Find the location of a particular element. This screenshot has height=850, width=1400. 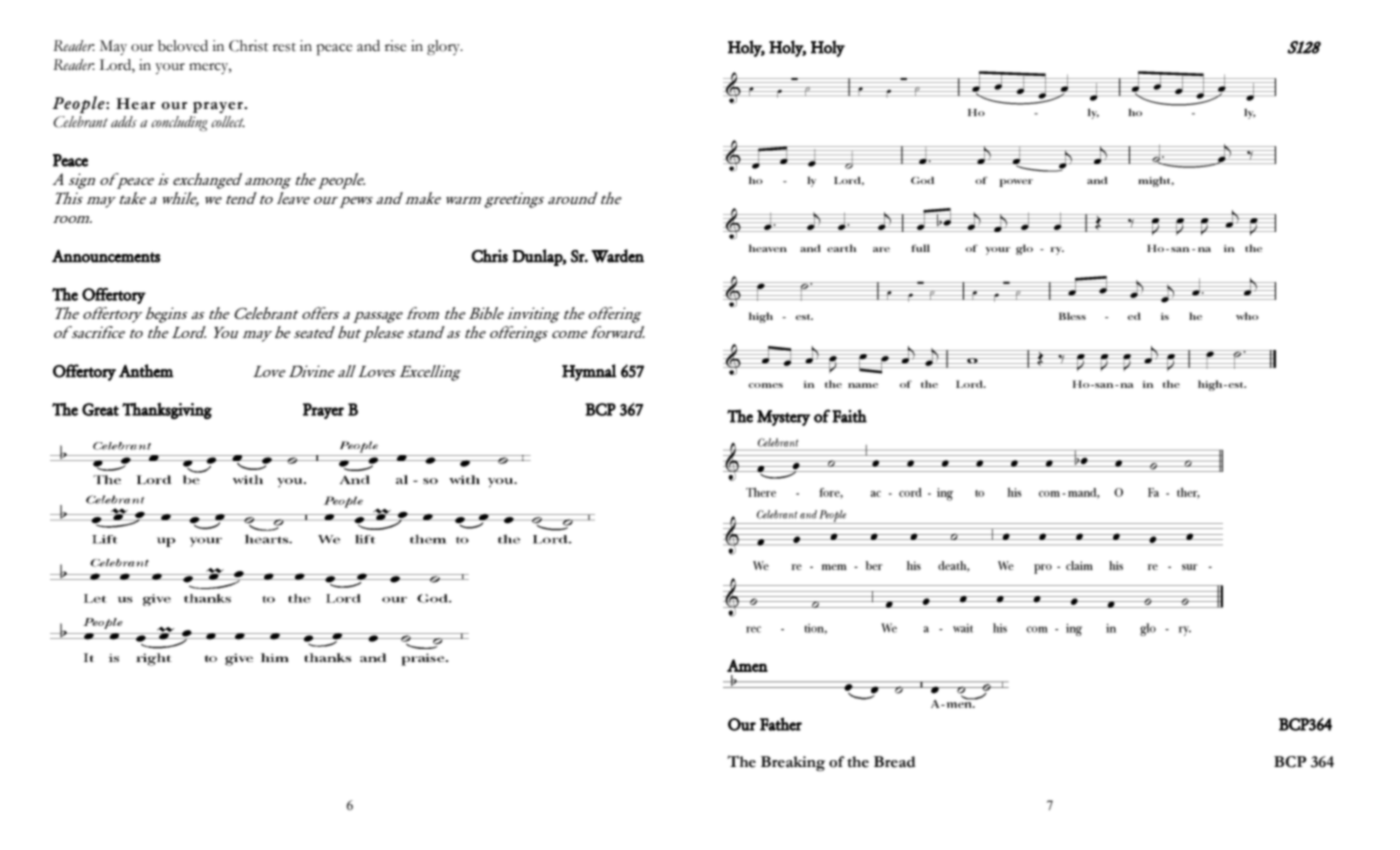

Thanksgiving is located at coordinates (167, 411).
